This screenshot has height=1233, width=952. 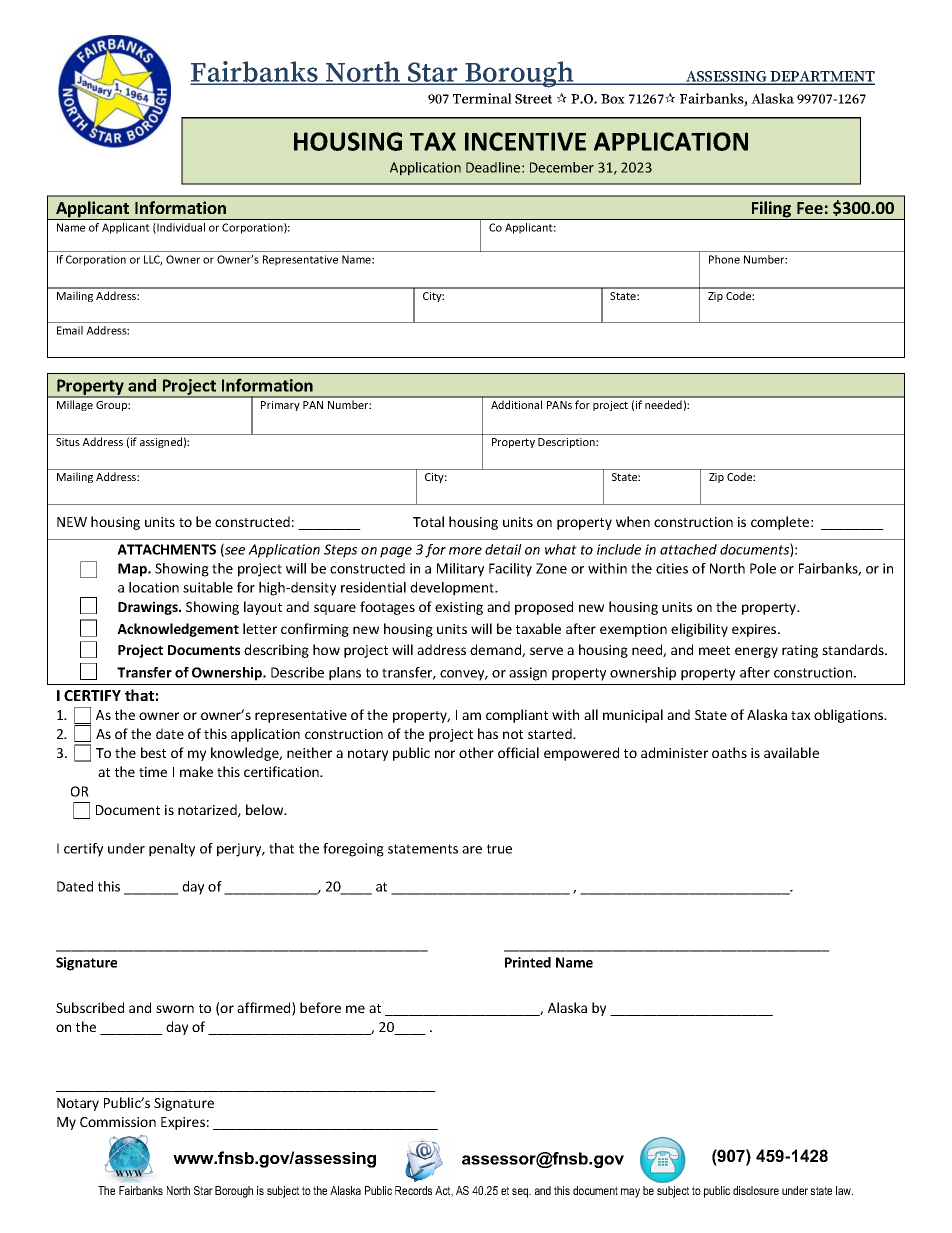 What do you see at coordinates (821, 77) in the screenshot?
I see `DEPARTMENT` at bounding box center [821, 77].
